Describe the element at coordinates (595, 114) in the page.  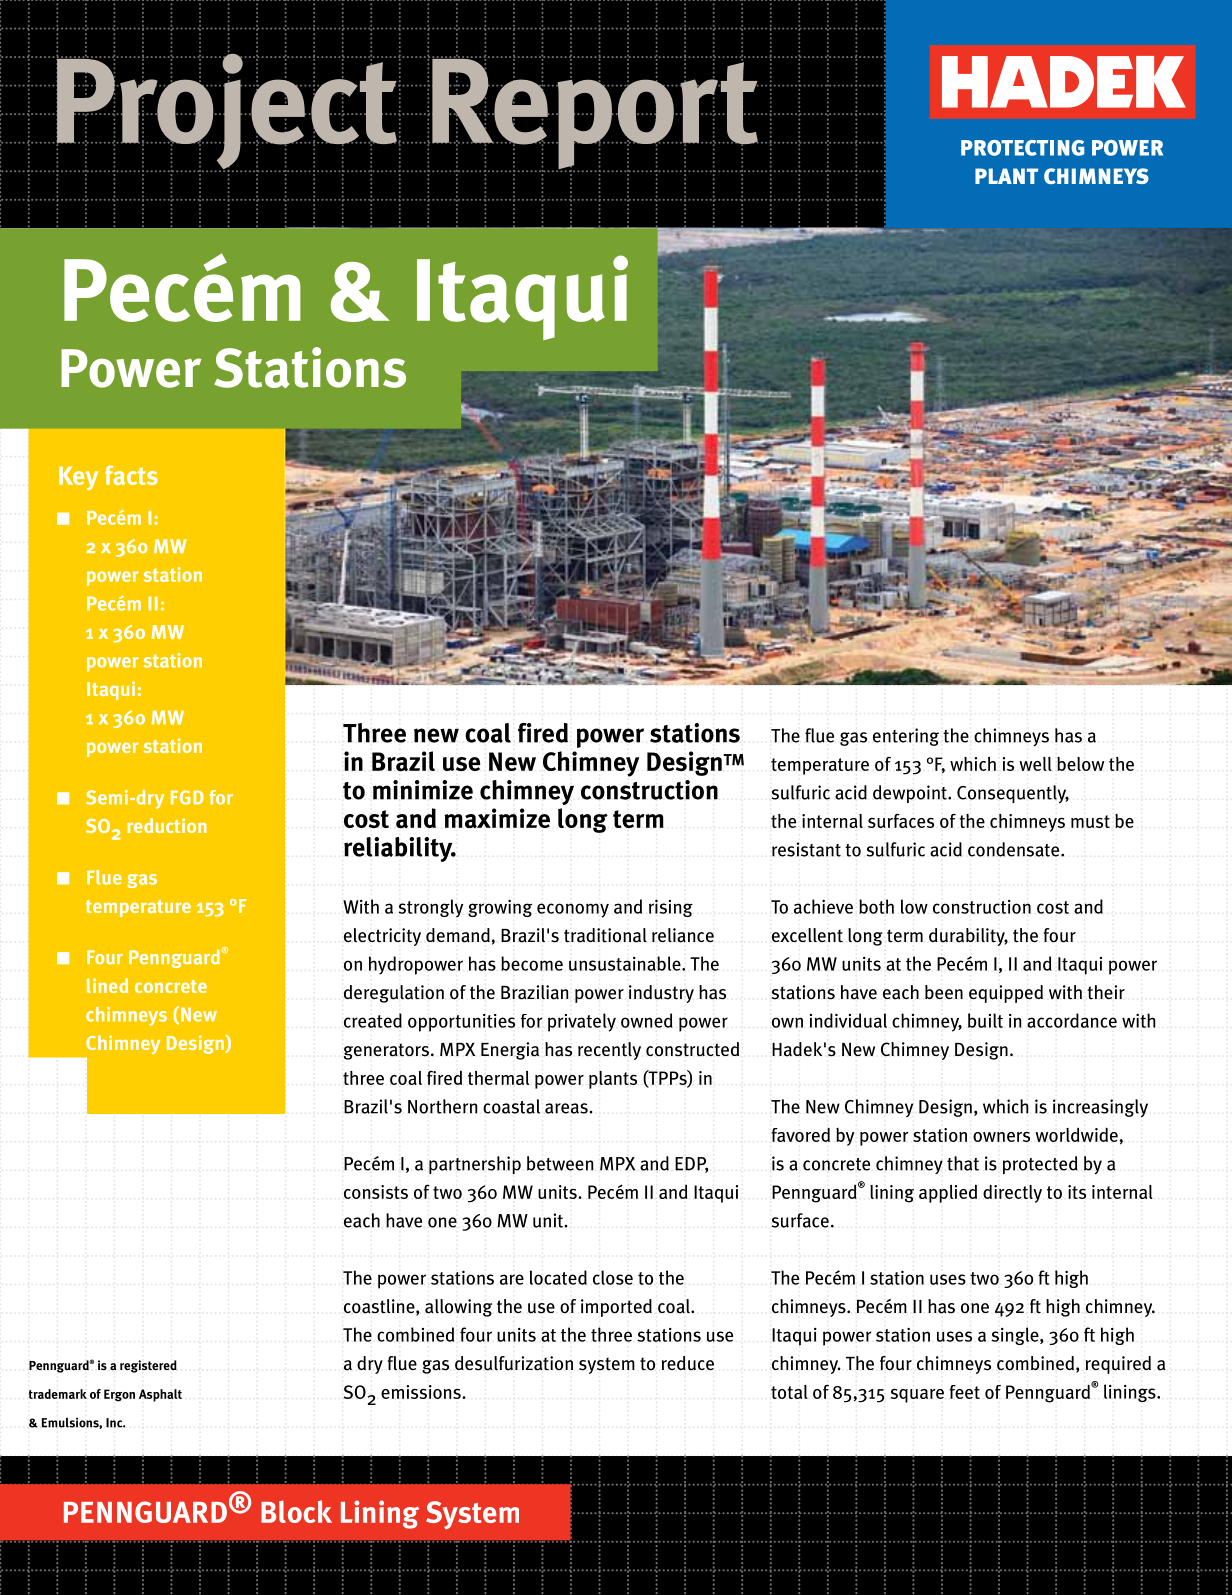
I see `Report` at that location.
